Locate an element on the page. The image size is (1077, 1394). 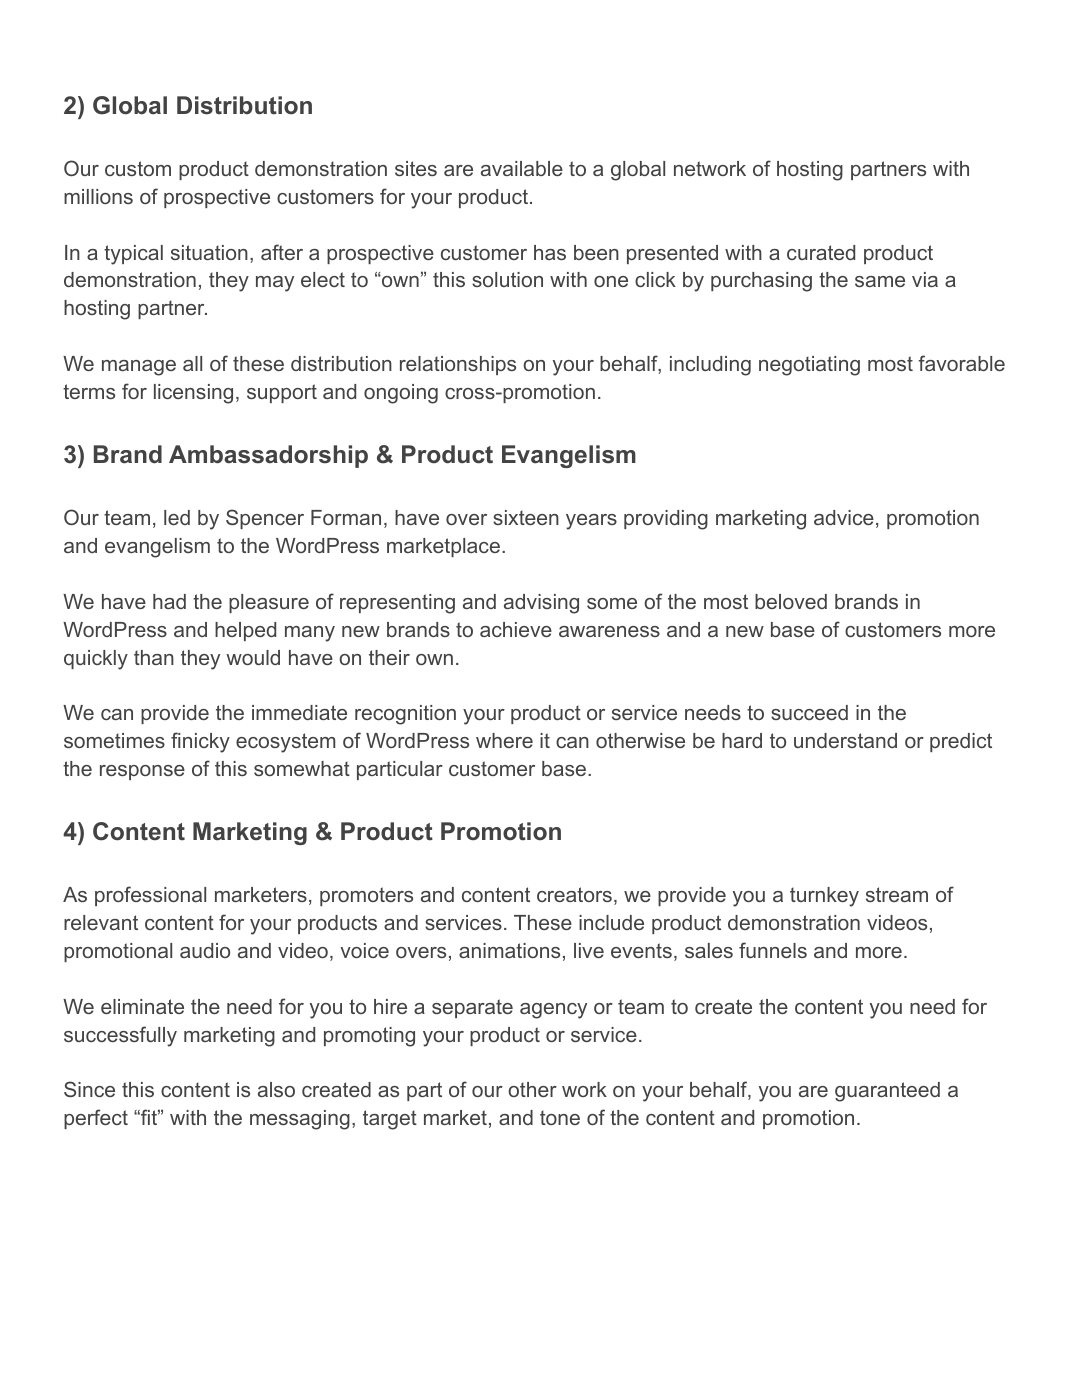
beloved is located at coordinates (791, 601).
